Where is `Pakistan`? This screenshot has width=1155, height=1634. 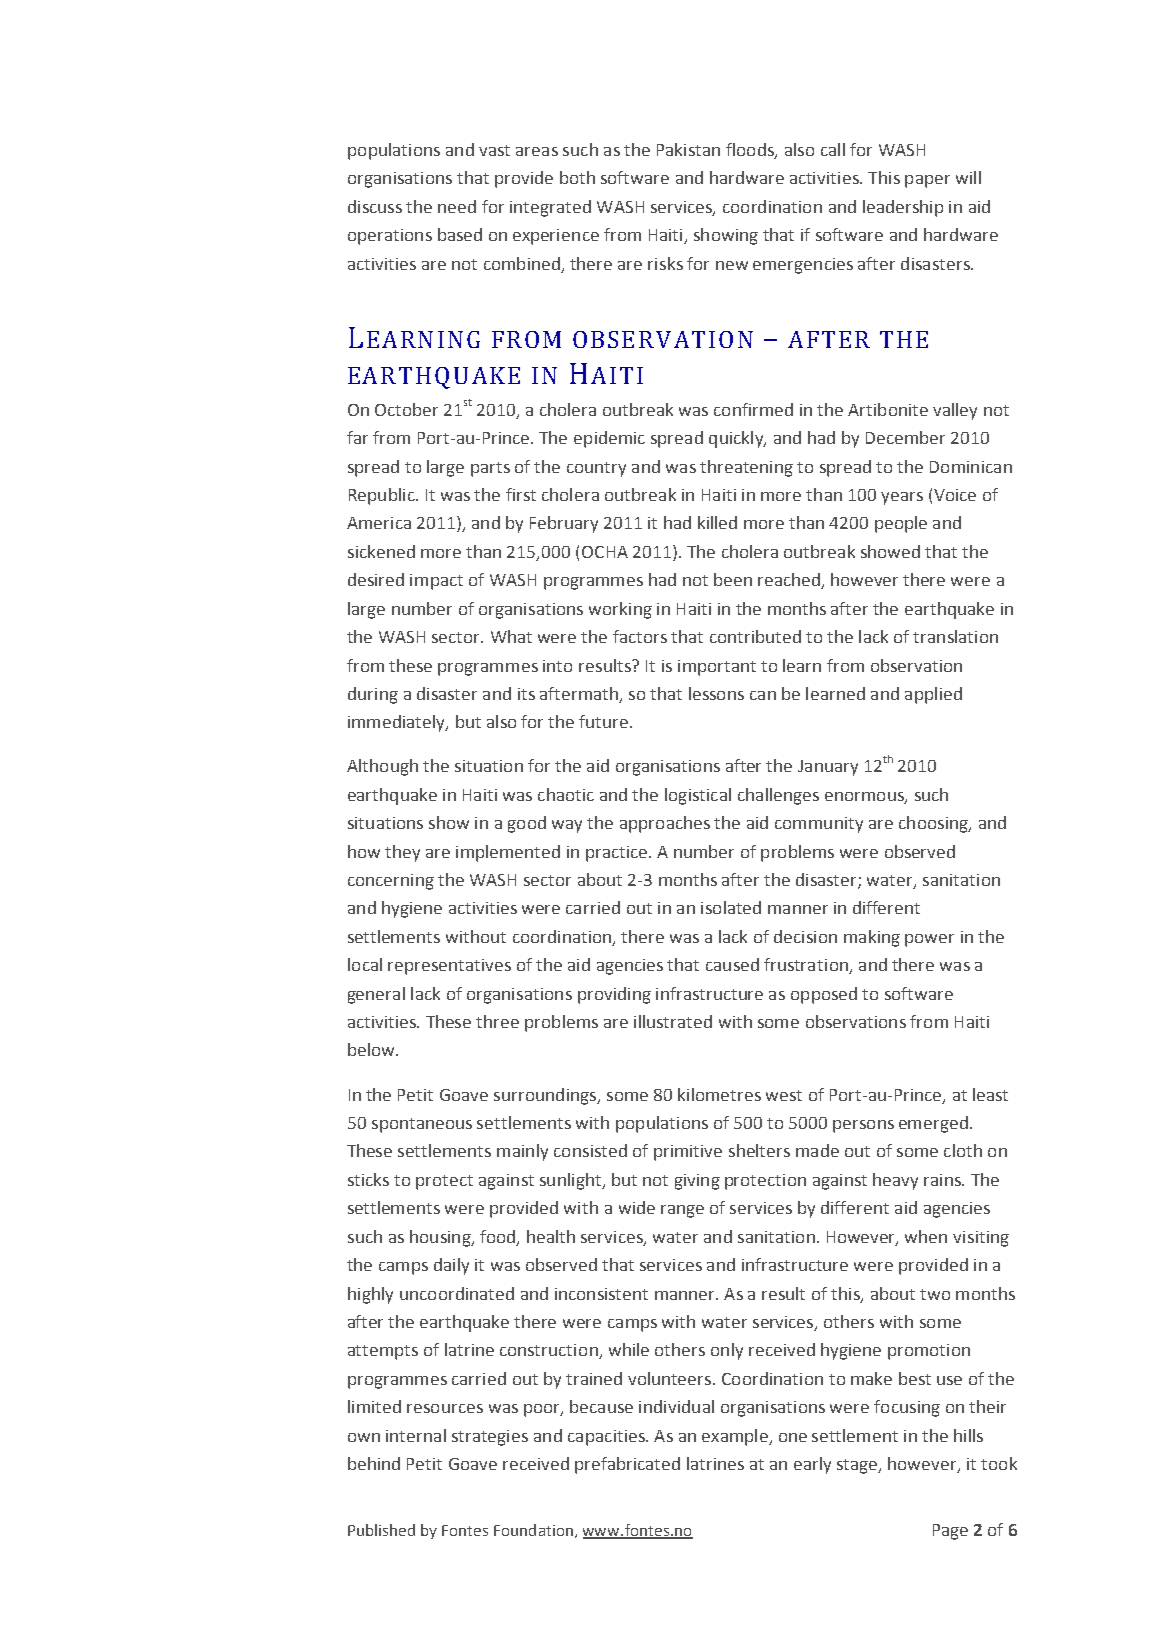
Pakistan is located at coordinates (688, 149).
